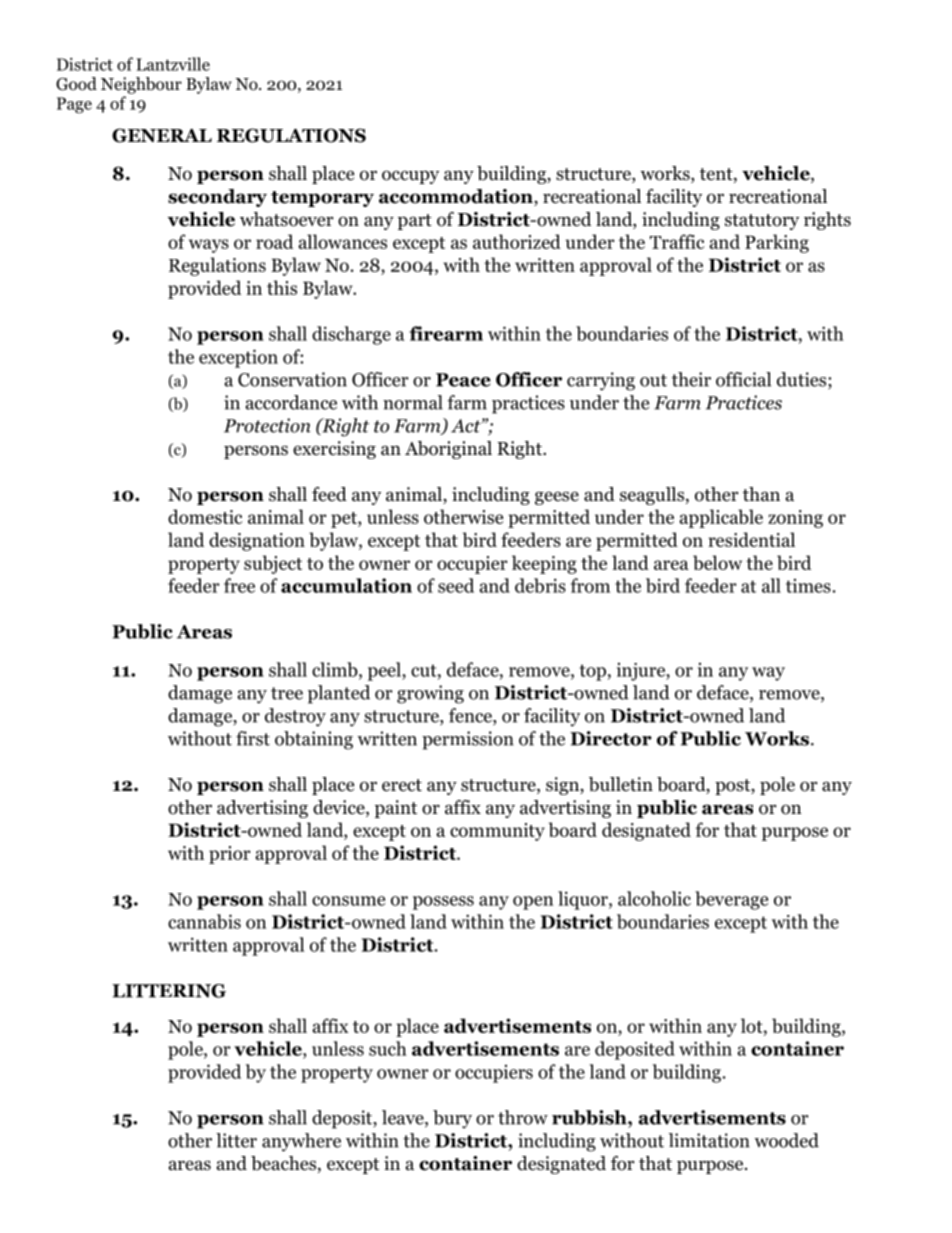 The height and width of the screenshot is (1233, 952). Describe the element at coordinates (762, 222) in the screenshot. I see `statutory` at that location.
